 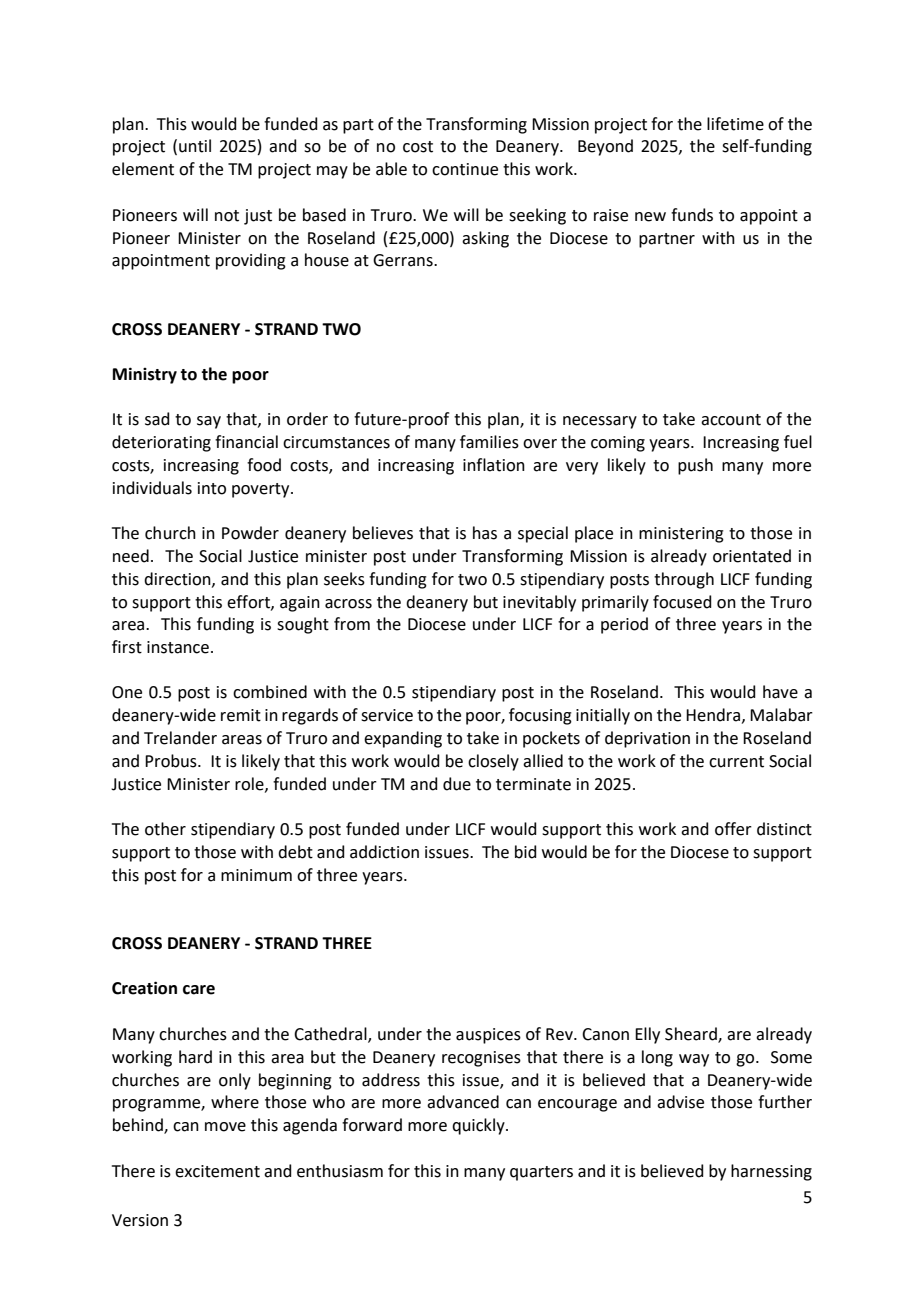 I want to click on until, so click(x=195, y=146).
